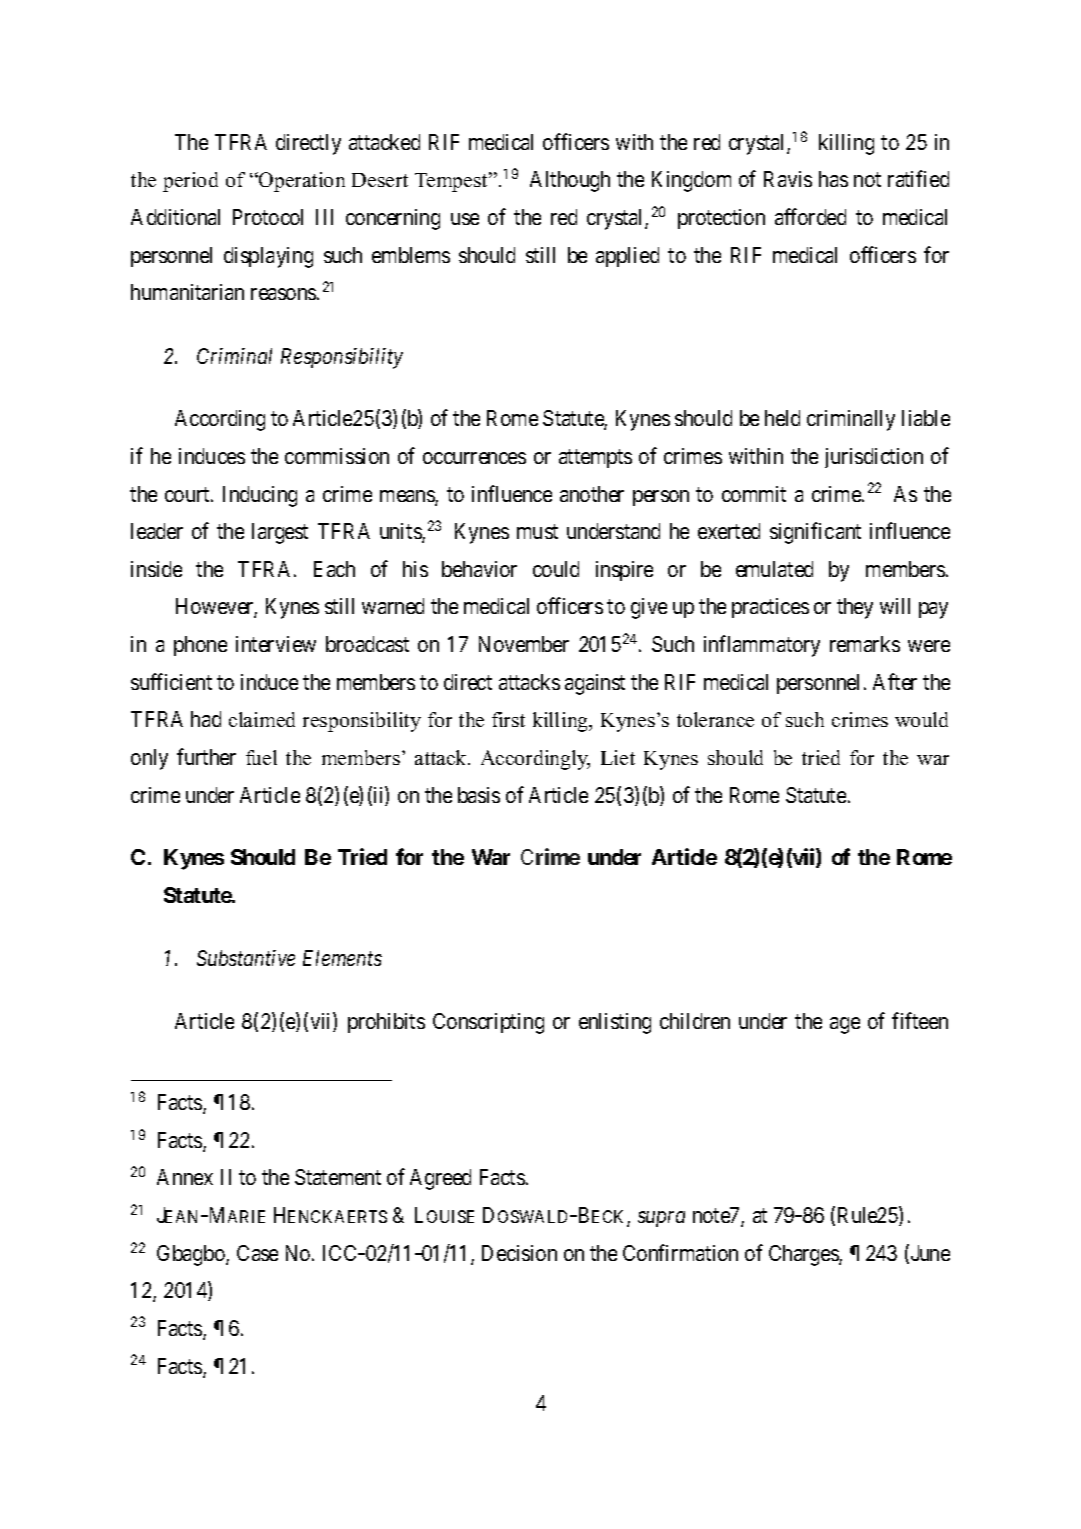 This page has width=1081, height=1529. What do you see at coordinates (810, 216) in the page?
I see `afforded` at bounding box center [810, 216].
